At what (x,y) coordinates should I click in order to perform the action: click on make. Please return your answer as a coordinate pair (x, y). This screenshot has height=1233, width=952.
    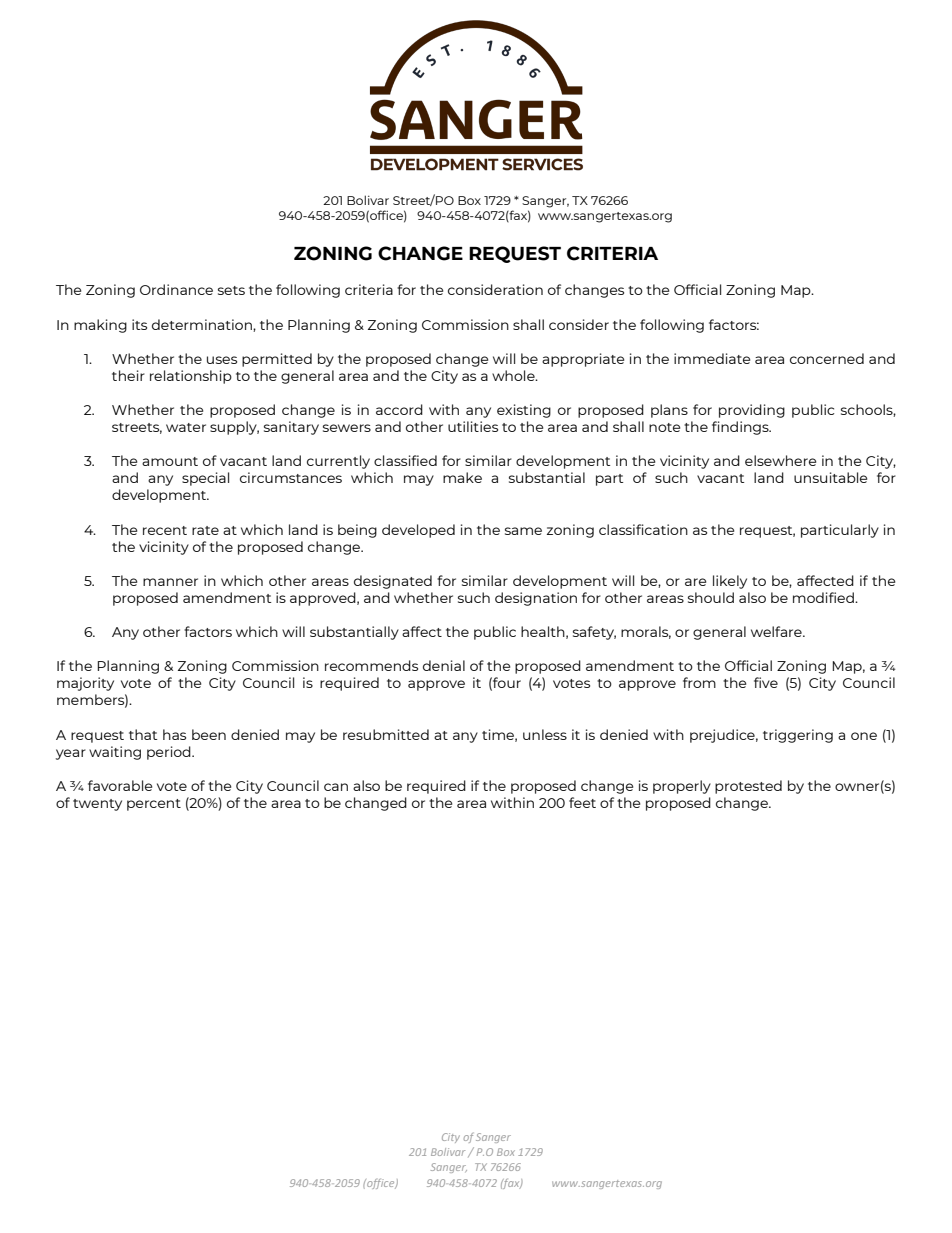
    Looking at the image, I should click on (462, 477).
